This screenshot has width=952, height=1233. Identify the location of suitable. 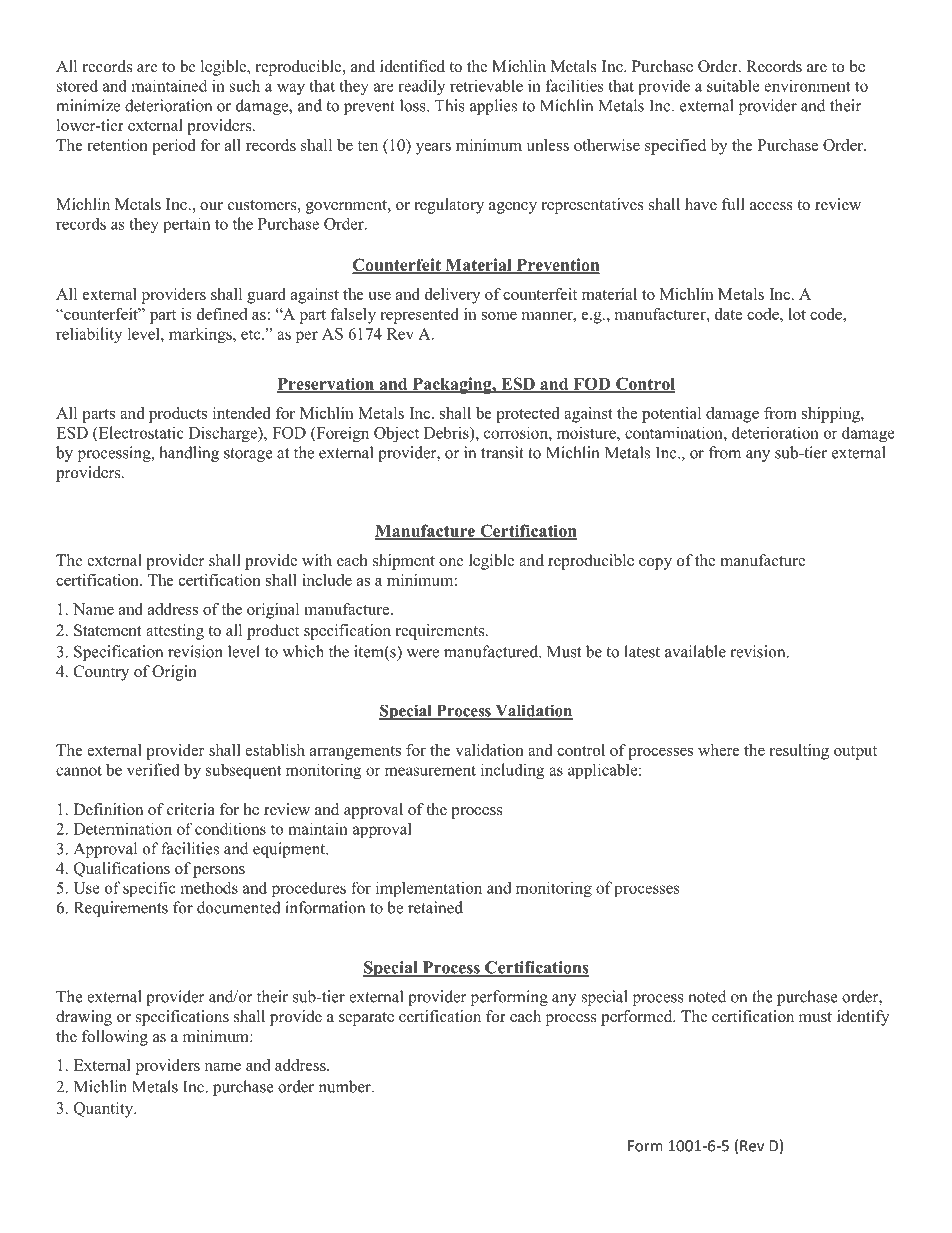
(733, 85).
